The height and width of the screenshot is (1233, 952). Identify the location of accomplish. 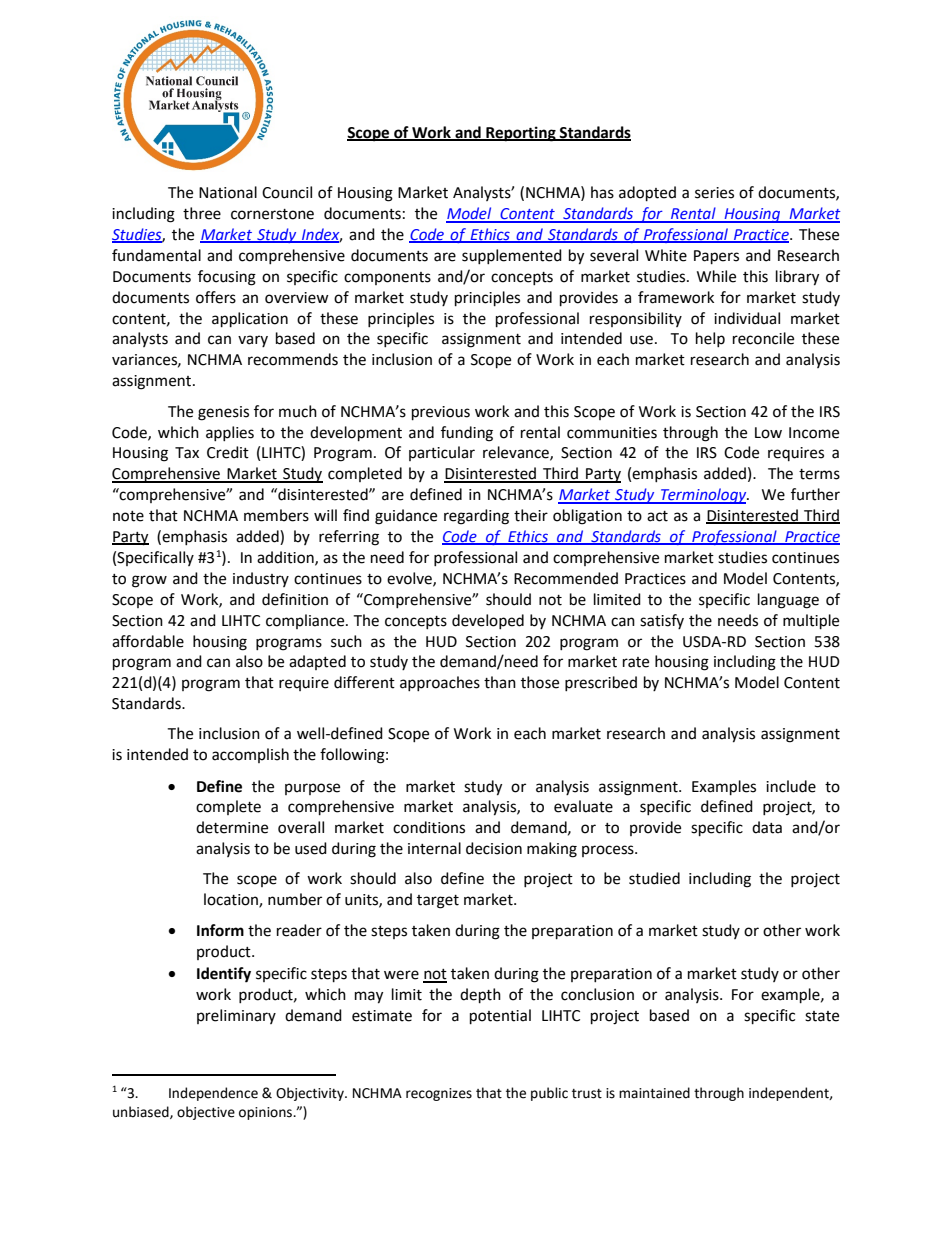
(250, 755).
